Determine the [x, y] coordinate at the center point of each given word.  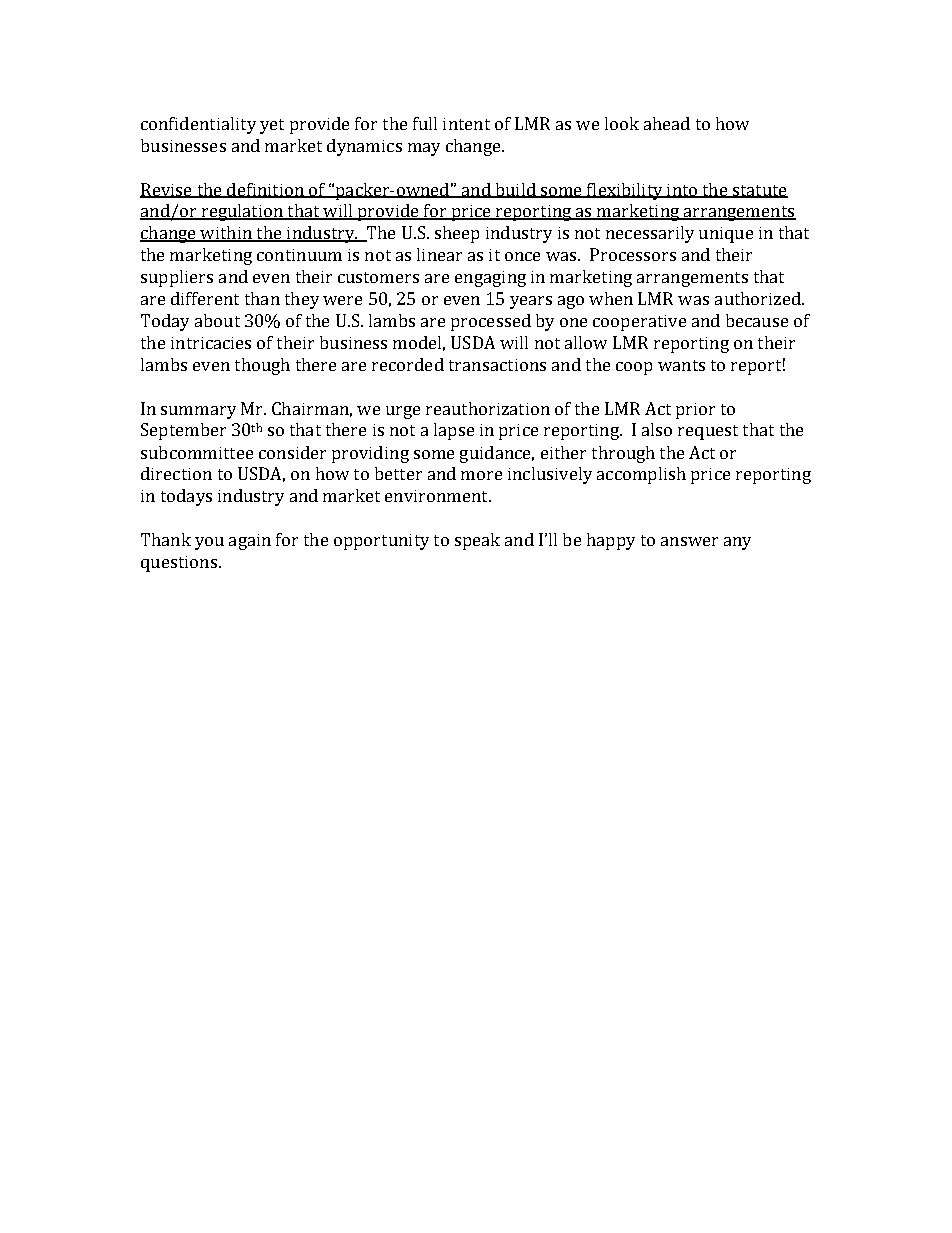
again [250, 542]
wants [681, 365]
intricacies [211, 343]
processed [491, 322]
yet [272, 126]
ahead [667, 123]
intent [466, 124]
